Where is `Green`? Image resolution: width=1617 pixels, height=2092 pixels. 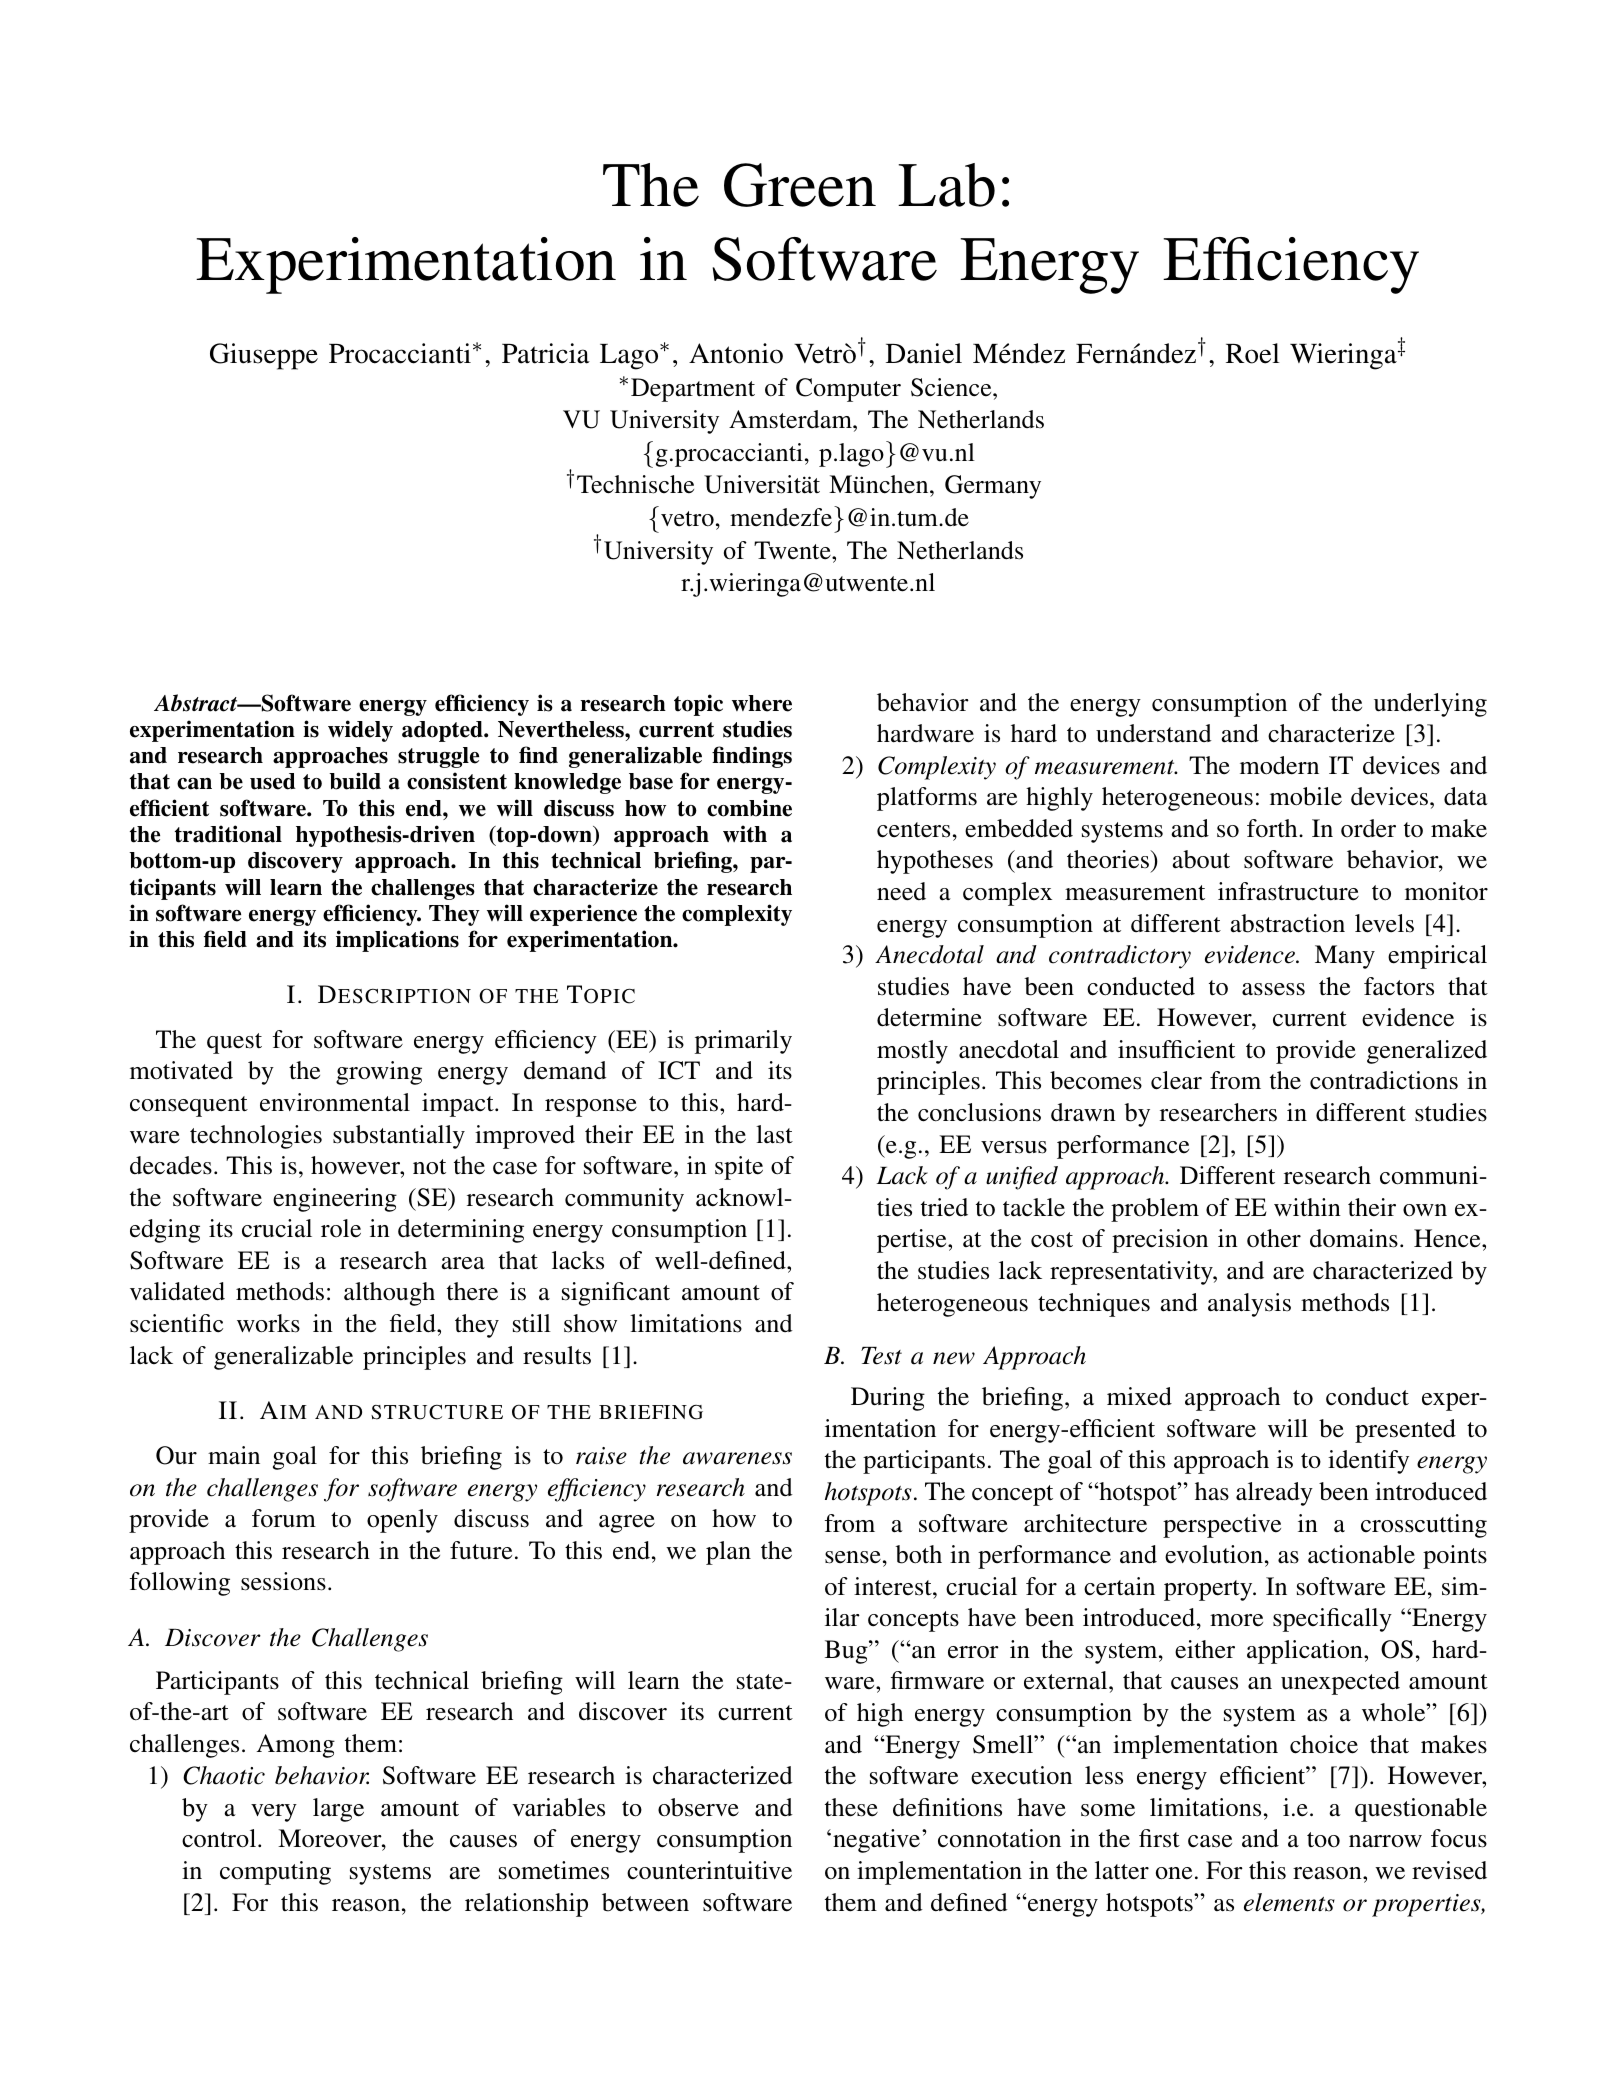 Green is located at coordinates (800, 185).
